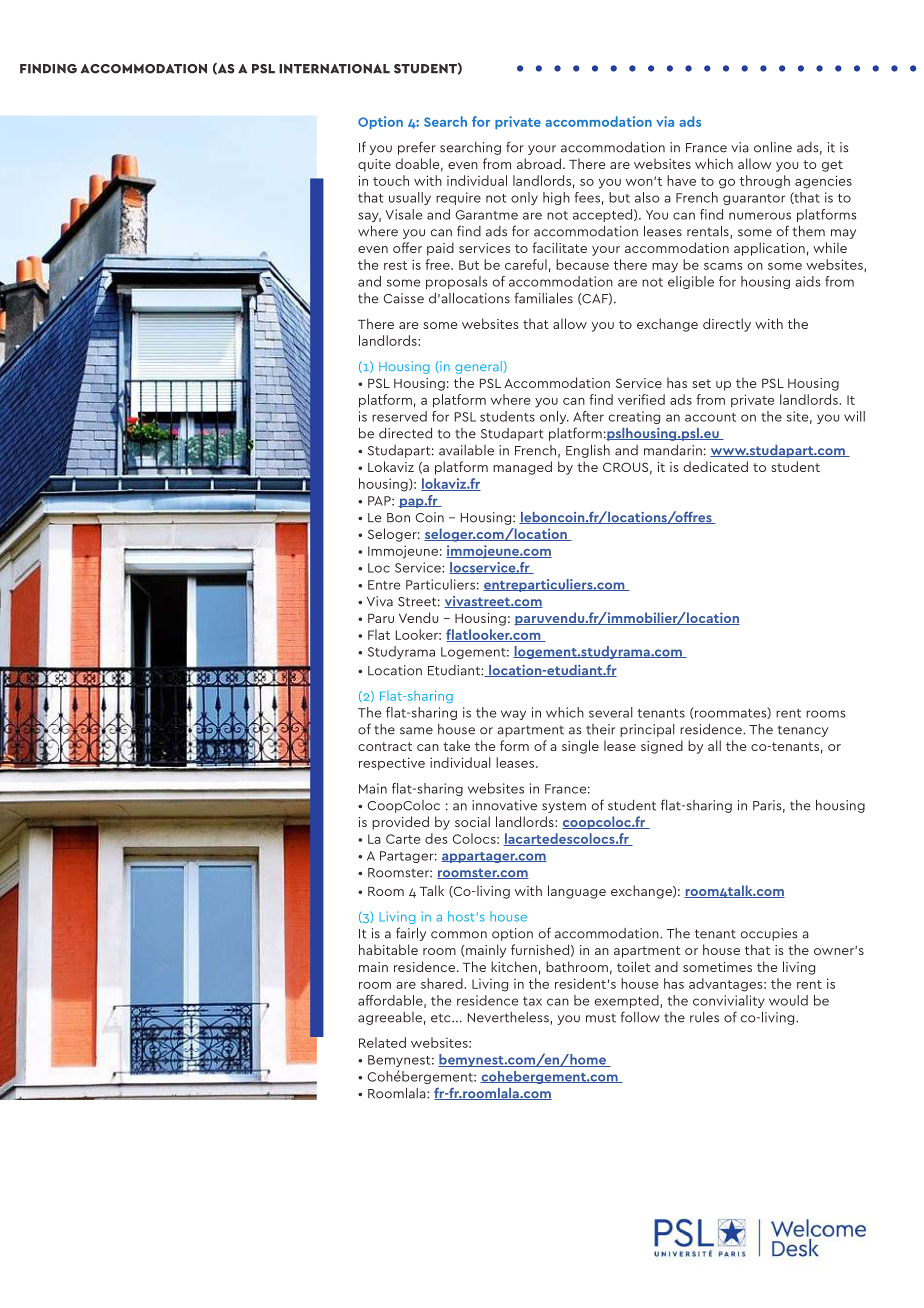 This screenshot has width=924, height=1308. What do you see at coordinates (539, 163) in the screenshot?
I see `abroad` at bounding box center [539, 163].
